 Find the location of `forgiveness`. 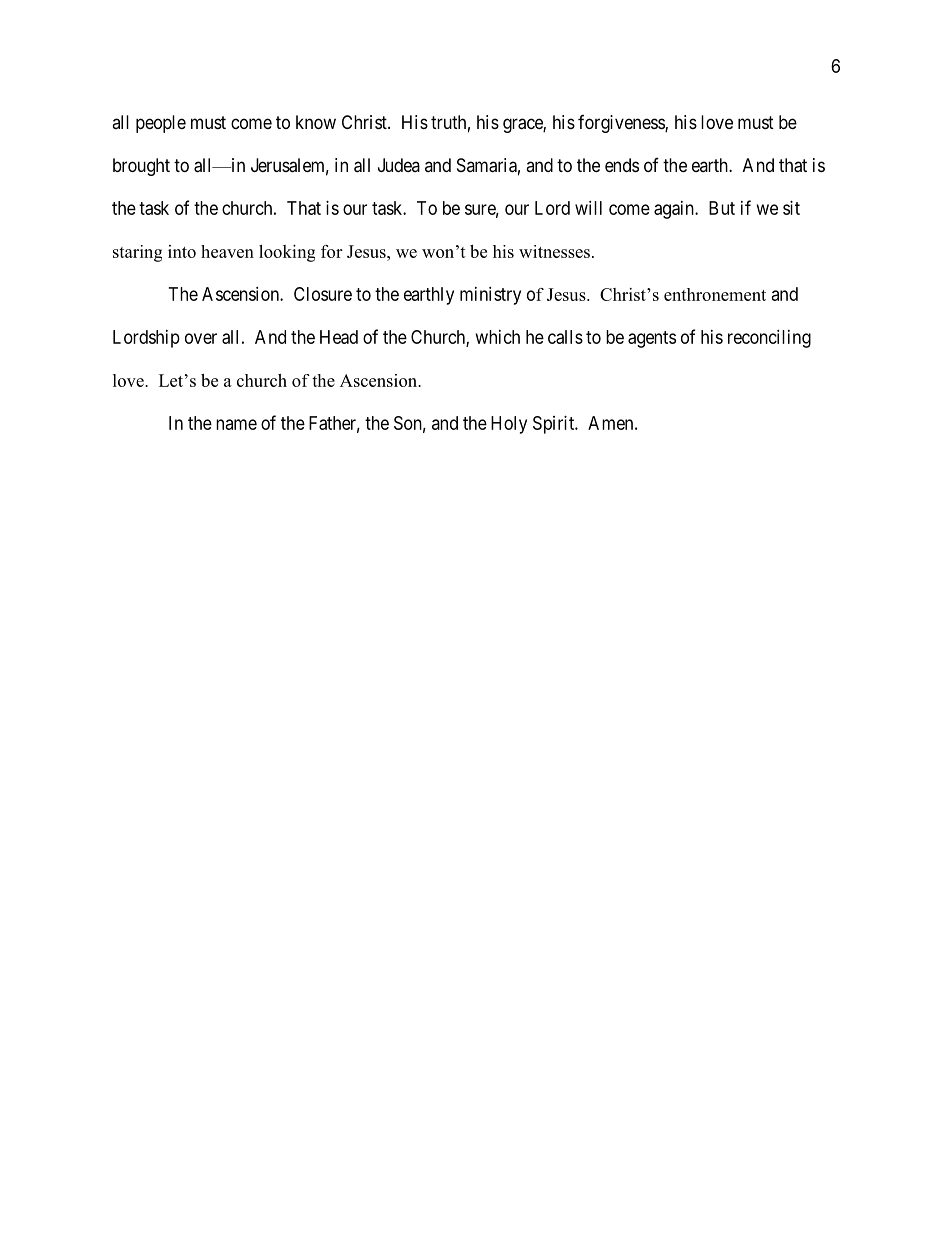

forgiveness is located at coordinates (622, 124).
